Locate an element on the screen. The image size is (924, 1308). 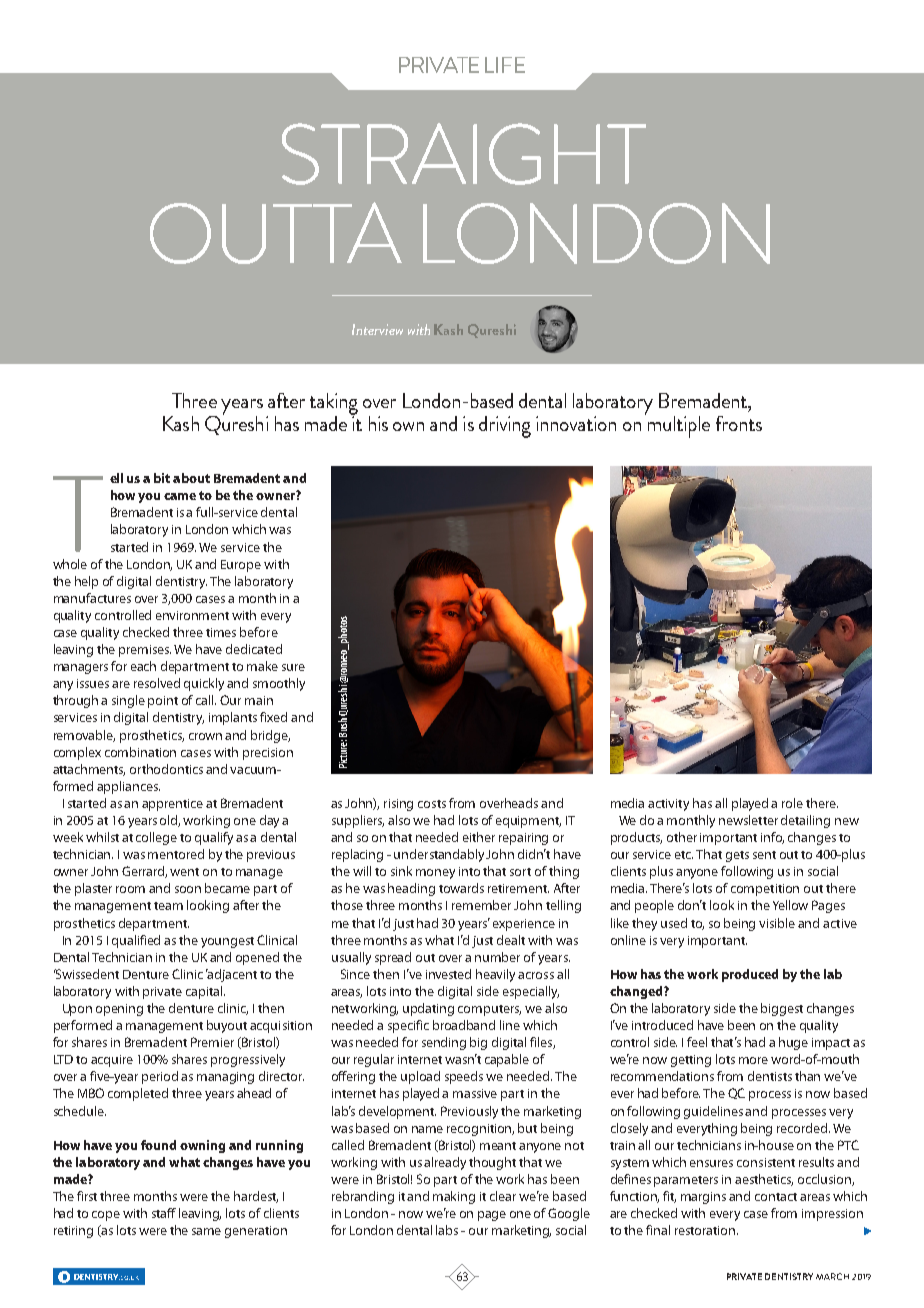
Gerrard is located at coordinates (144, 872).
